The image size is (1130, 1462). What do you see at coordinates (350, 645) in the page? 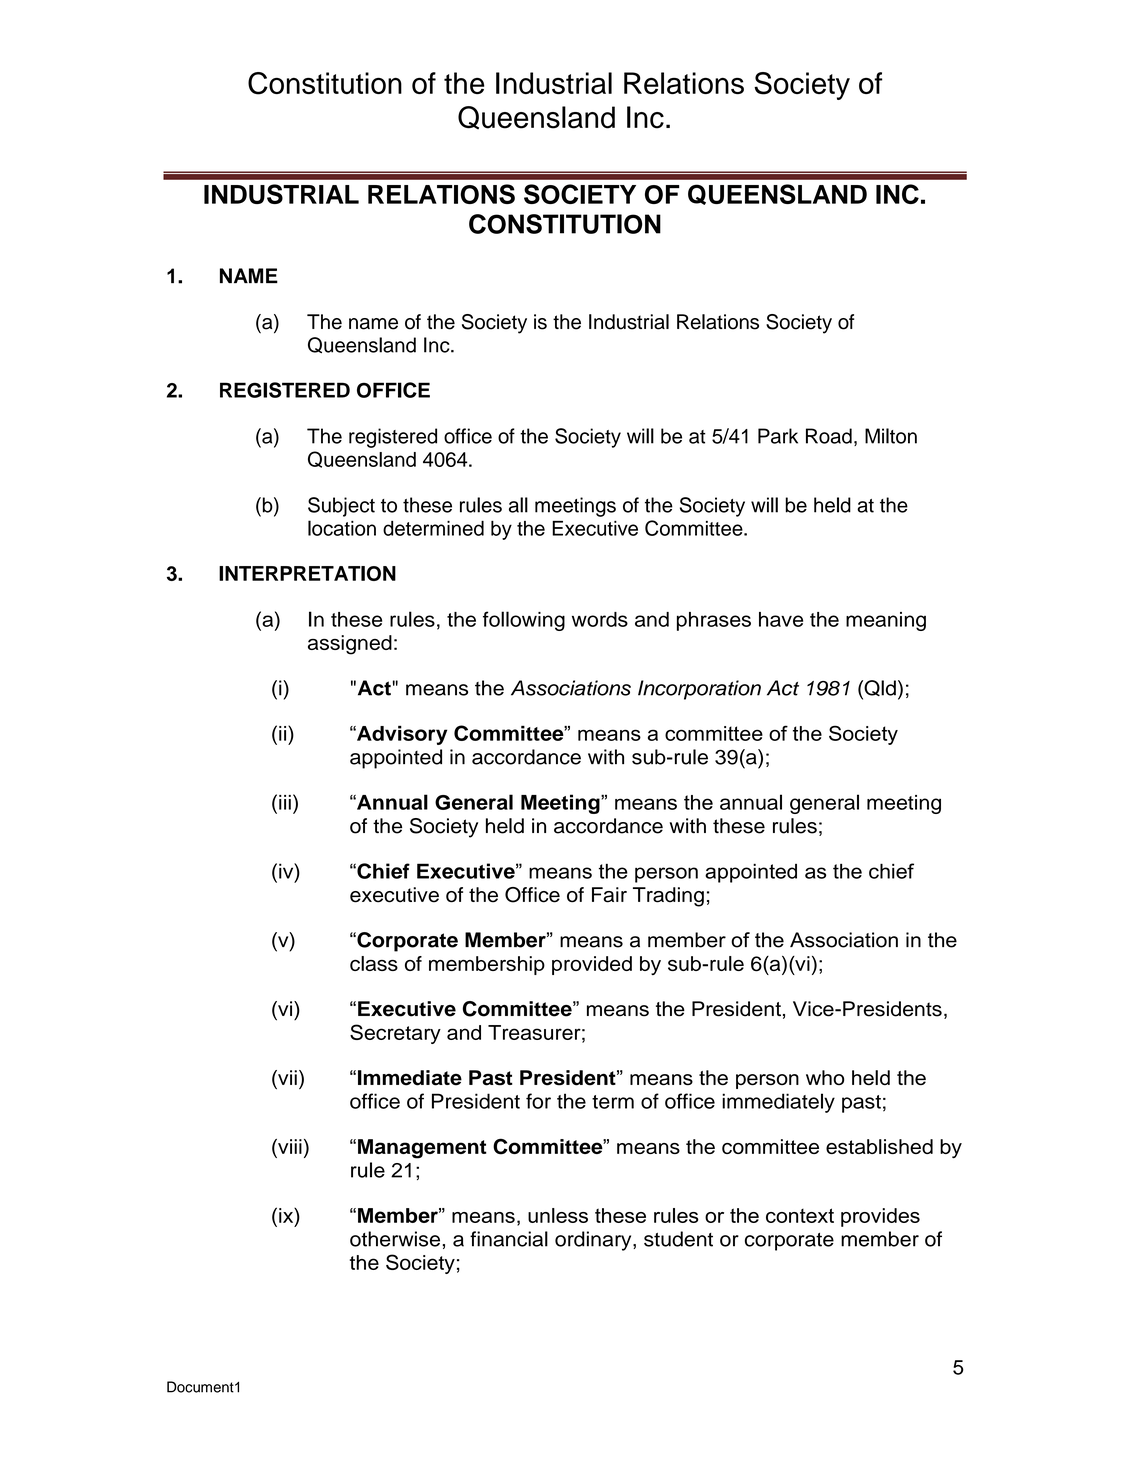
I see `assigned` at bounding box center [350, 645].
